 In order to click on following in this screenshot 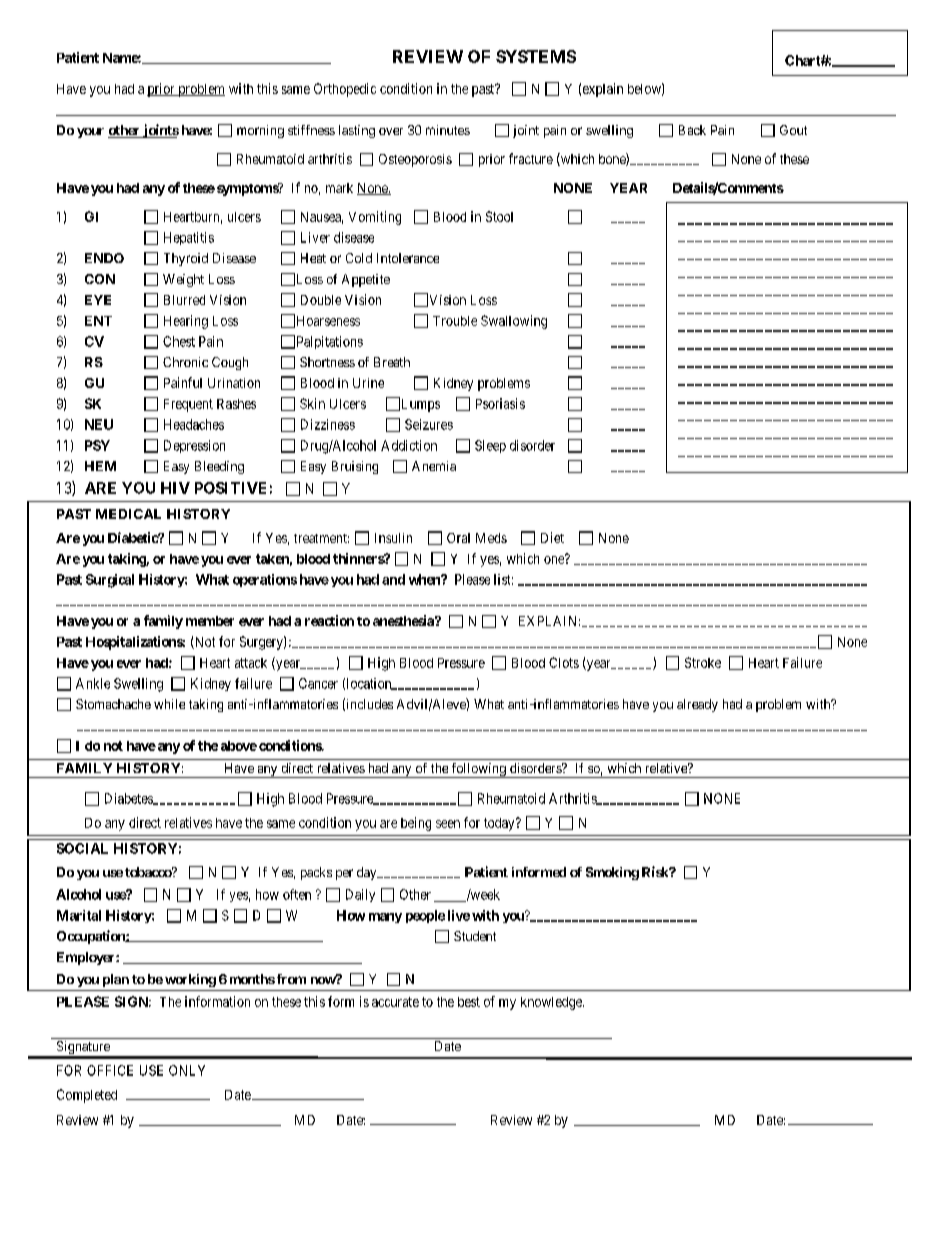, I will do `click(478, 770)`.
